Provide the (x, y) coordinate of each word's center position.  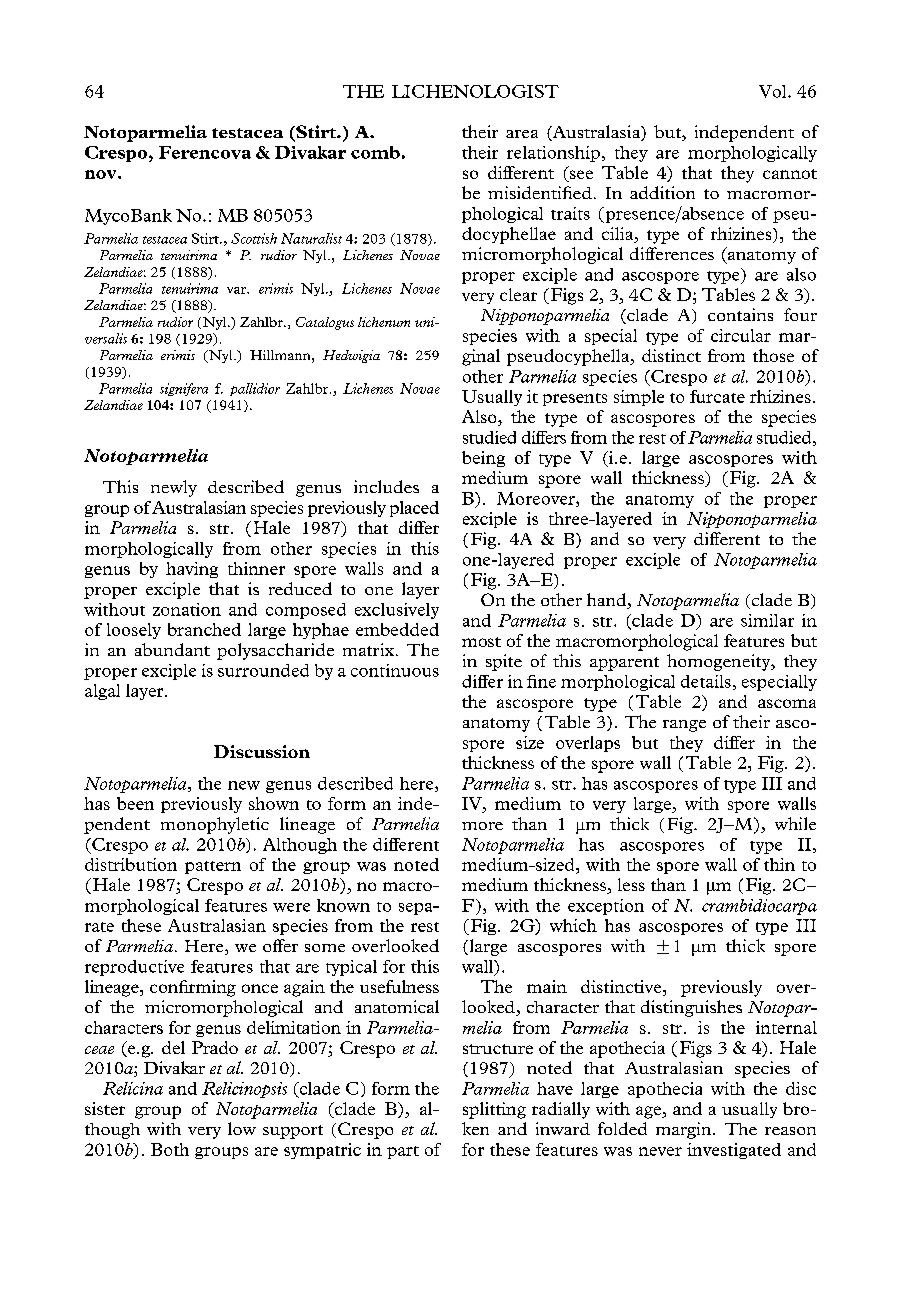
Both (170, 1149)
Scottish (254, 238)
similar (767, 620)
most (481, 642)
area (522, 134)
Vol (774, 91)
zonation (187, 609)
